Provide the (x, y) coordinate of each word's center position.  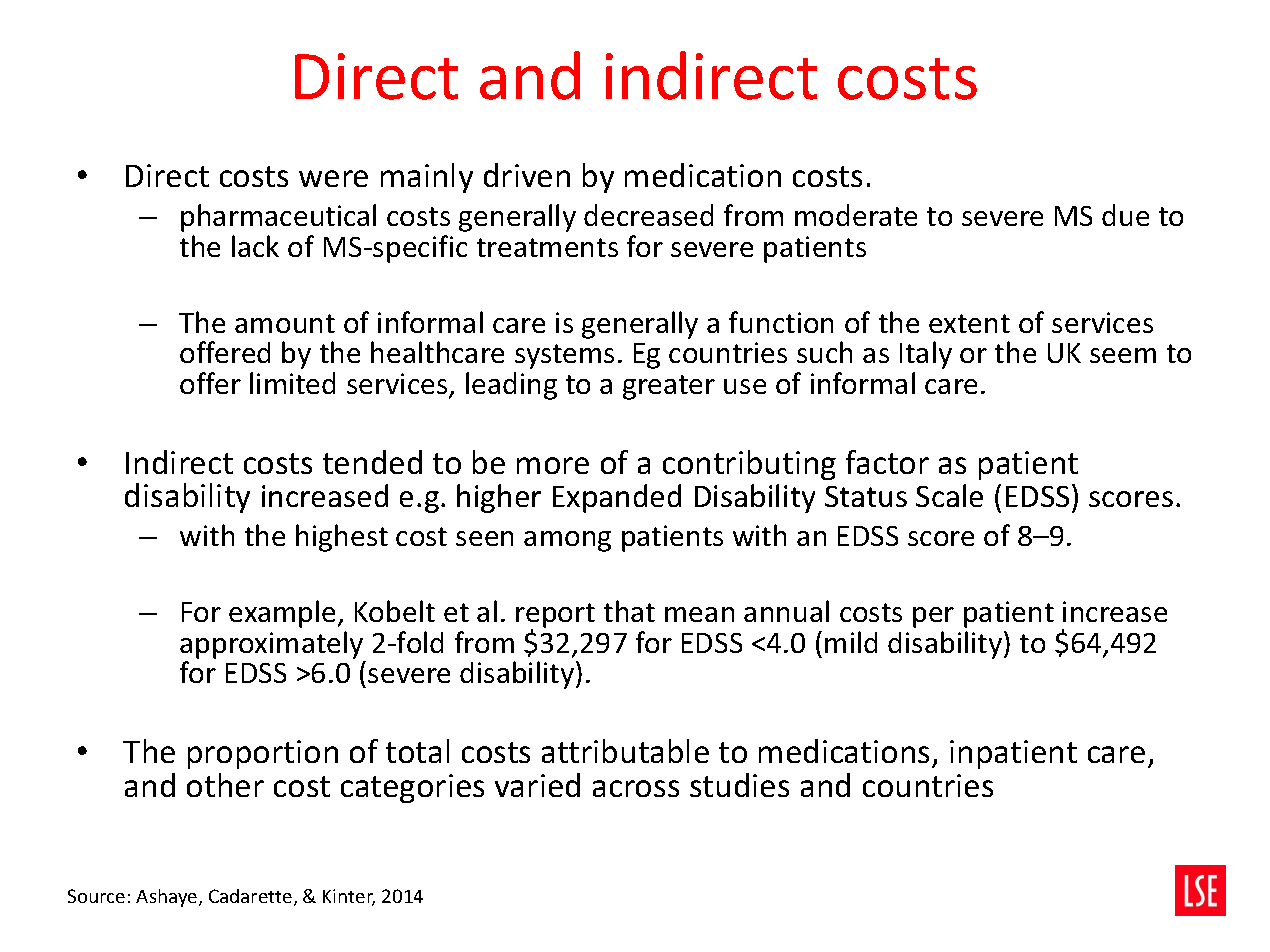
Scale (949, 495)
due (1125, 215)
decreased (648, 215)
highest (342, 538)
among (567, 541)
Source (96, 896)
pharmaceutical (278, 218)
